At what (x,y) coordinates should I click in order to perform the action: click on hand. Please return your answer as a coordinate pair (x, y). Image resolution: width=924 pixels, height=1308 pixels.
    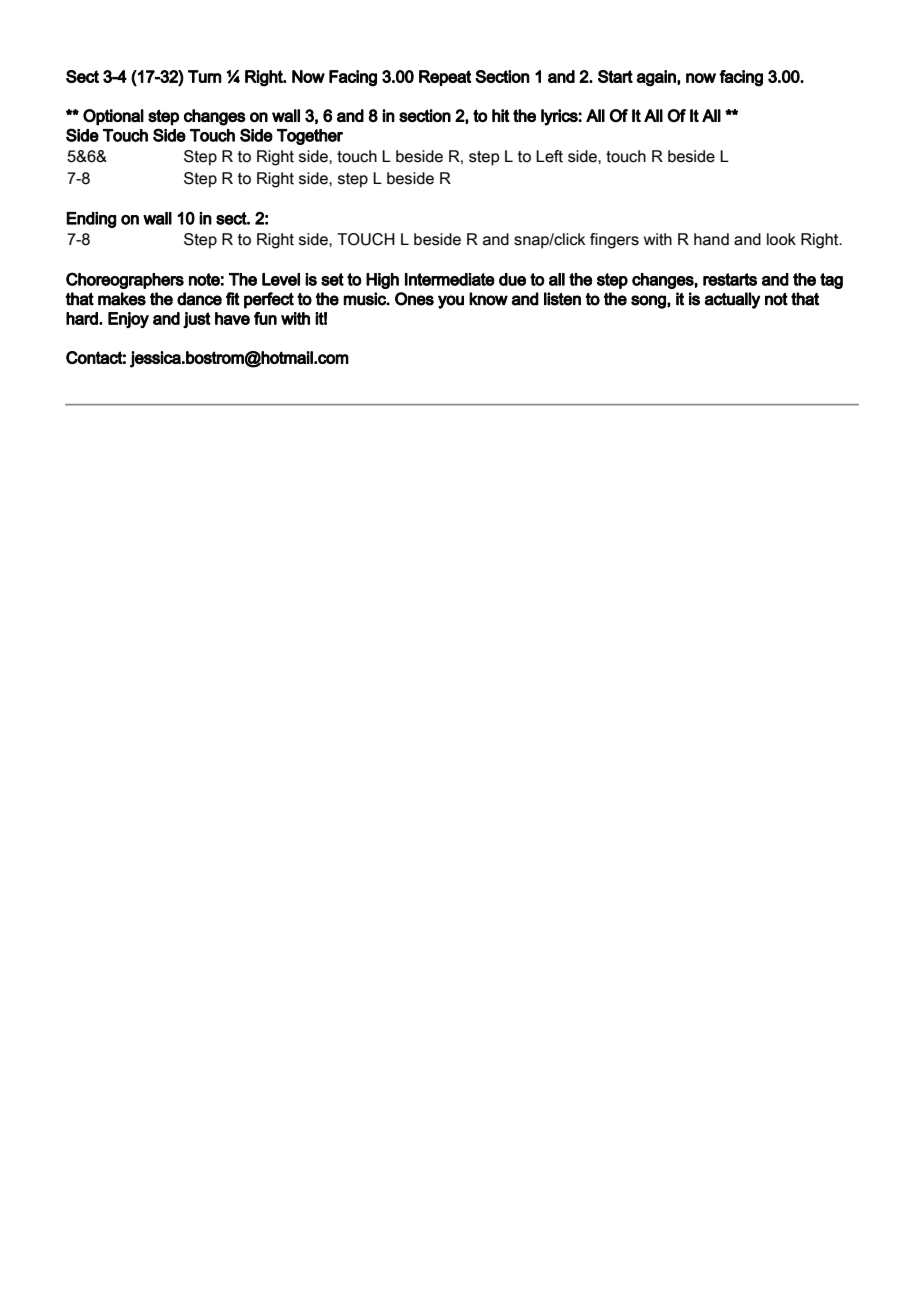
    Looking at the image, I should click on (711, 239).
